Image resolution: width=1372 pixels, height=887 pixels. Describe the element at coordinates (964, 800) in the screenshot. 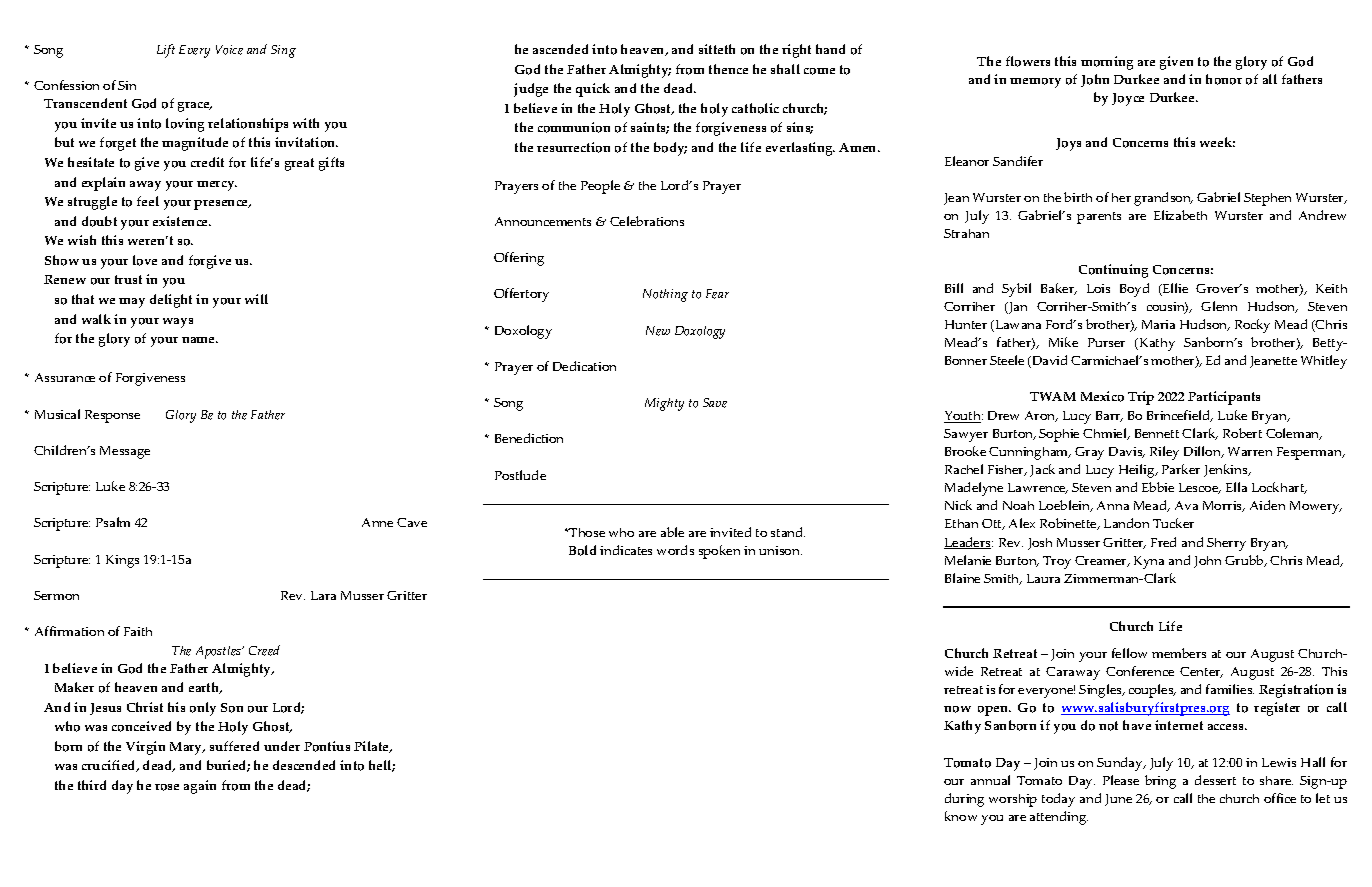

I see `during` at that location.
